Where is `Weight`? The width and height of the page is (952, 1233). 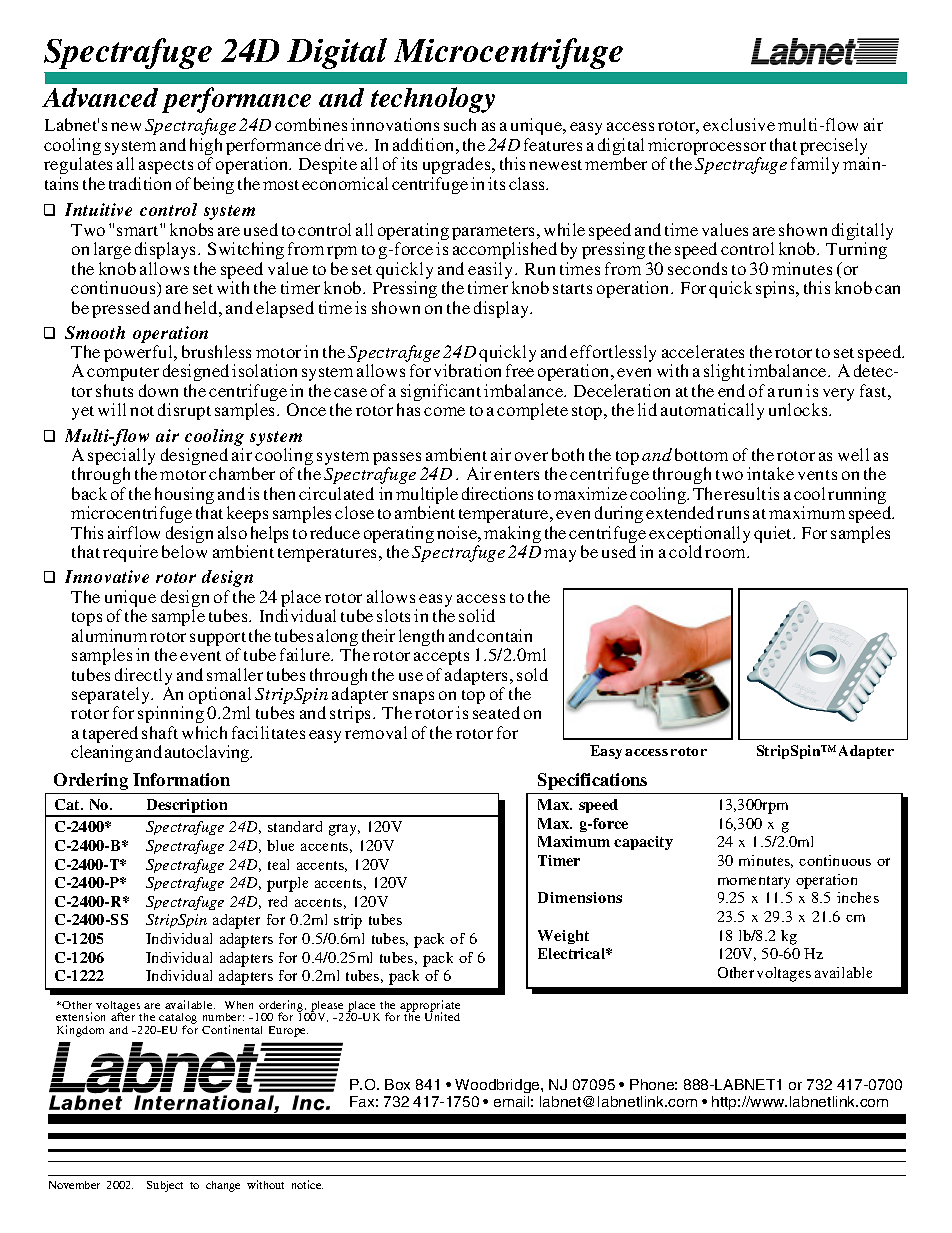
Weight is located at coordinates (563, 937).
